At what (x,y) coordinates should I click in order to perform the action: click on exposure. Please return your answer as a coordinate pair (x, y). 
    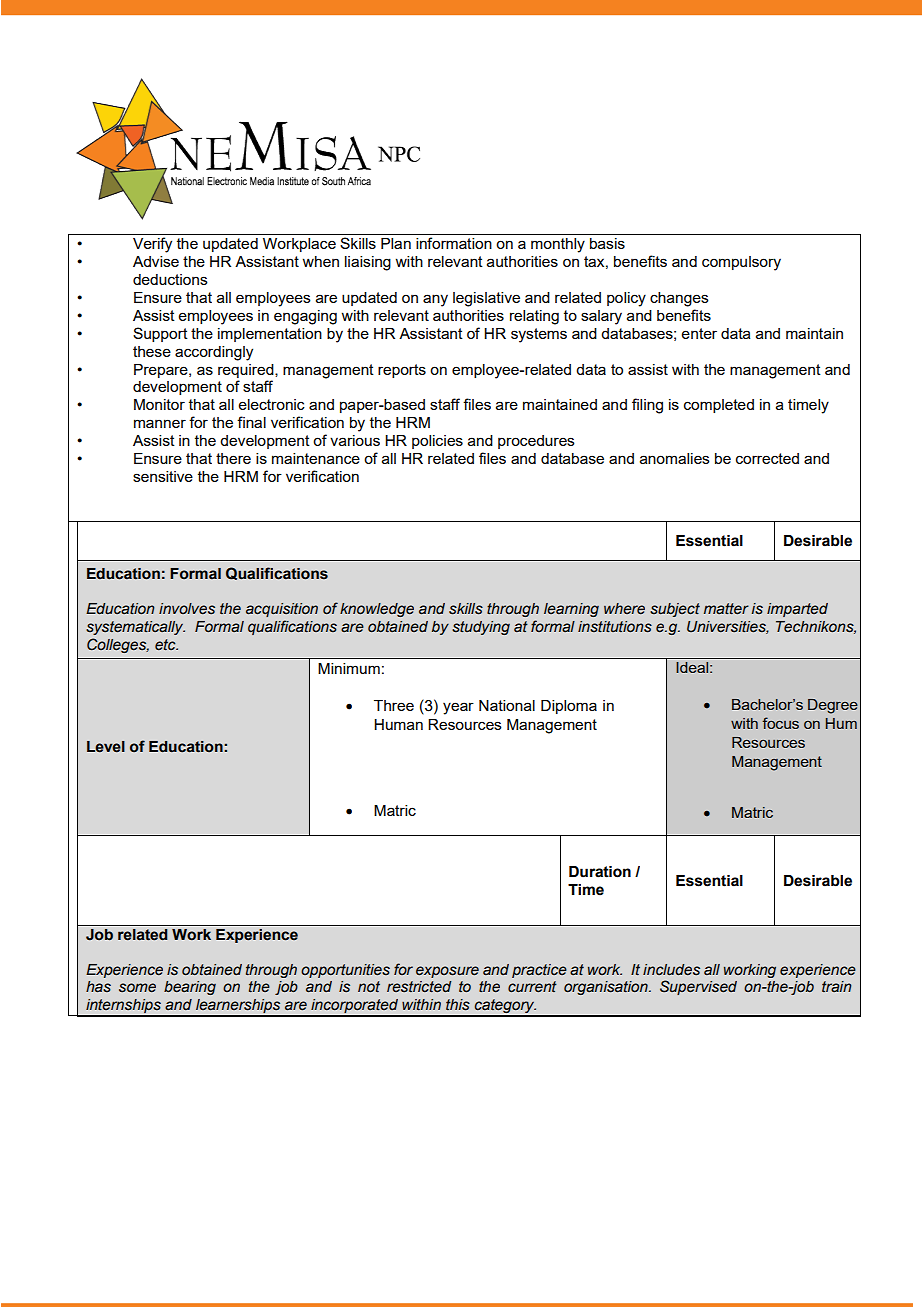
    Looking at the image, I should click on (447, 972).
